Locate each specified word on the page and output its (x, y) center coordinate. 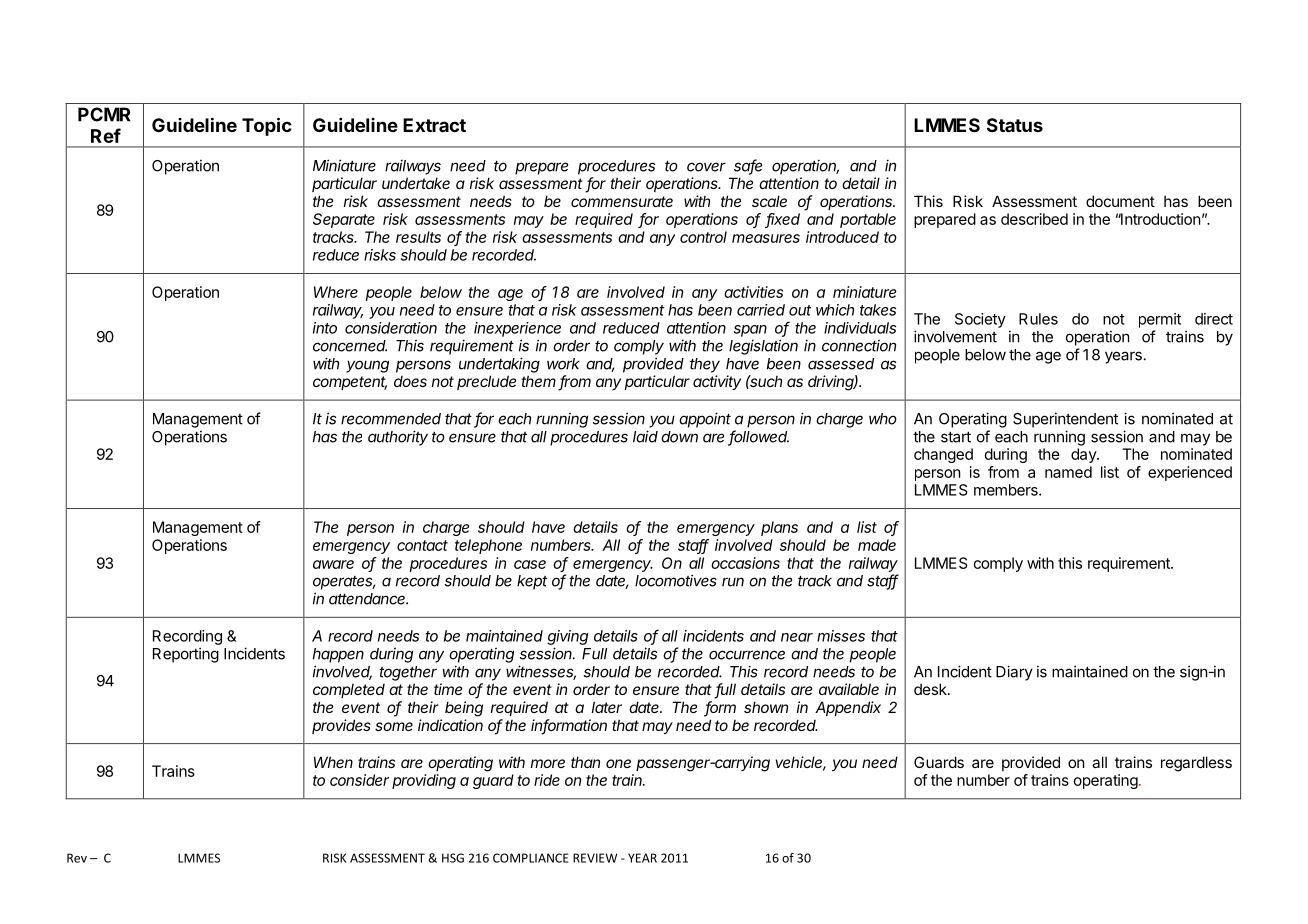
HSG (453, 858)
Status (1015, 125)
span (750, 331)
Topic (267, 126)
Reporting (186, 655)
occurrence (747, 655)
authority (398, 438)
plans (779, 528)
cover (706, 167)
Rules (1038, 319)
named (1068, 472)
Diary (1014, 673)
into (325, 328)
